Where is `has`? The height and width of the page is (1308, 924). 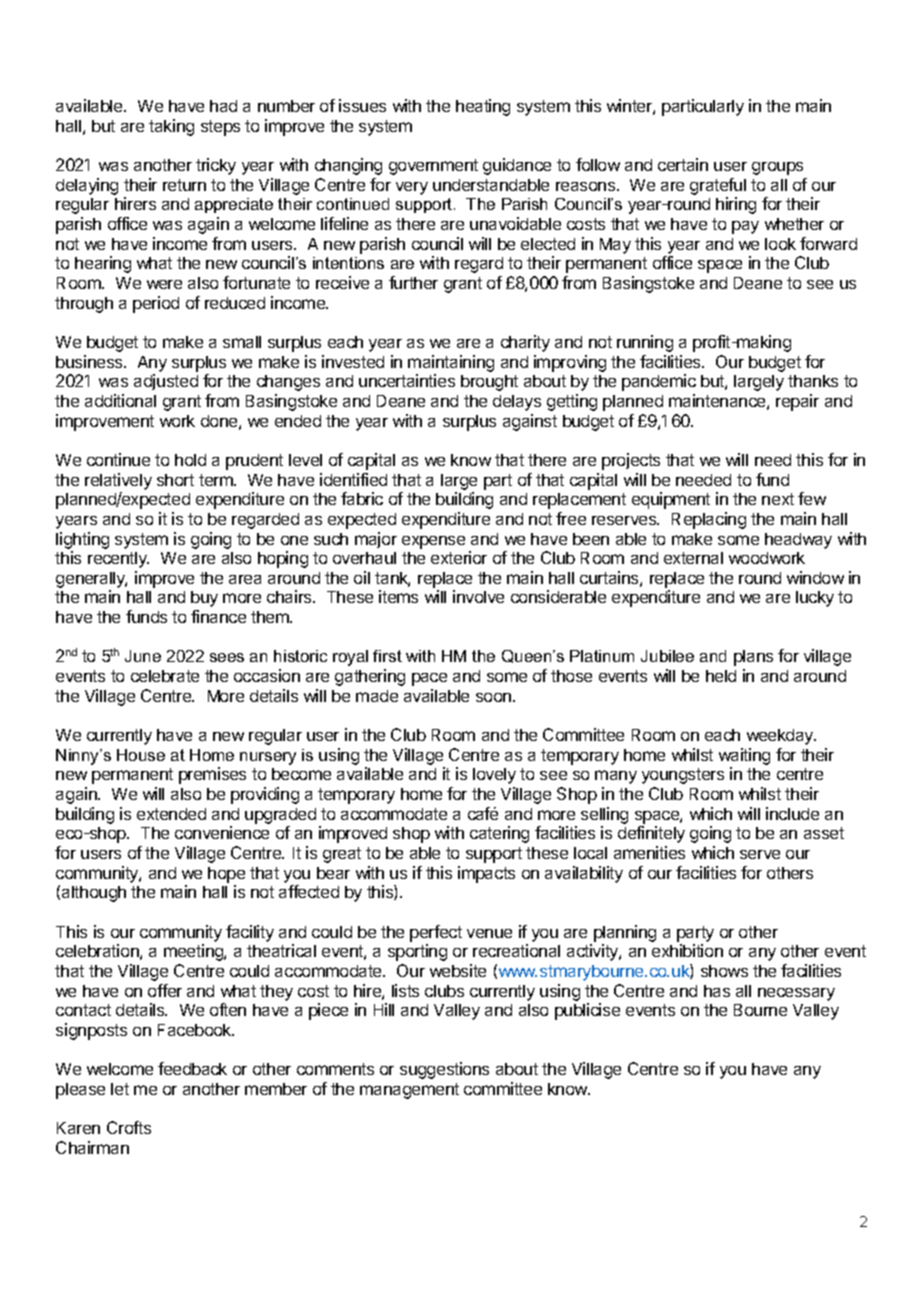 has is located at coordinates (717, 991).
